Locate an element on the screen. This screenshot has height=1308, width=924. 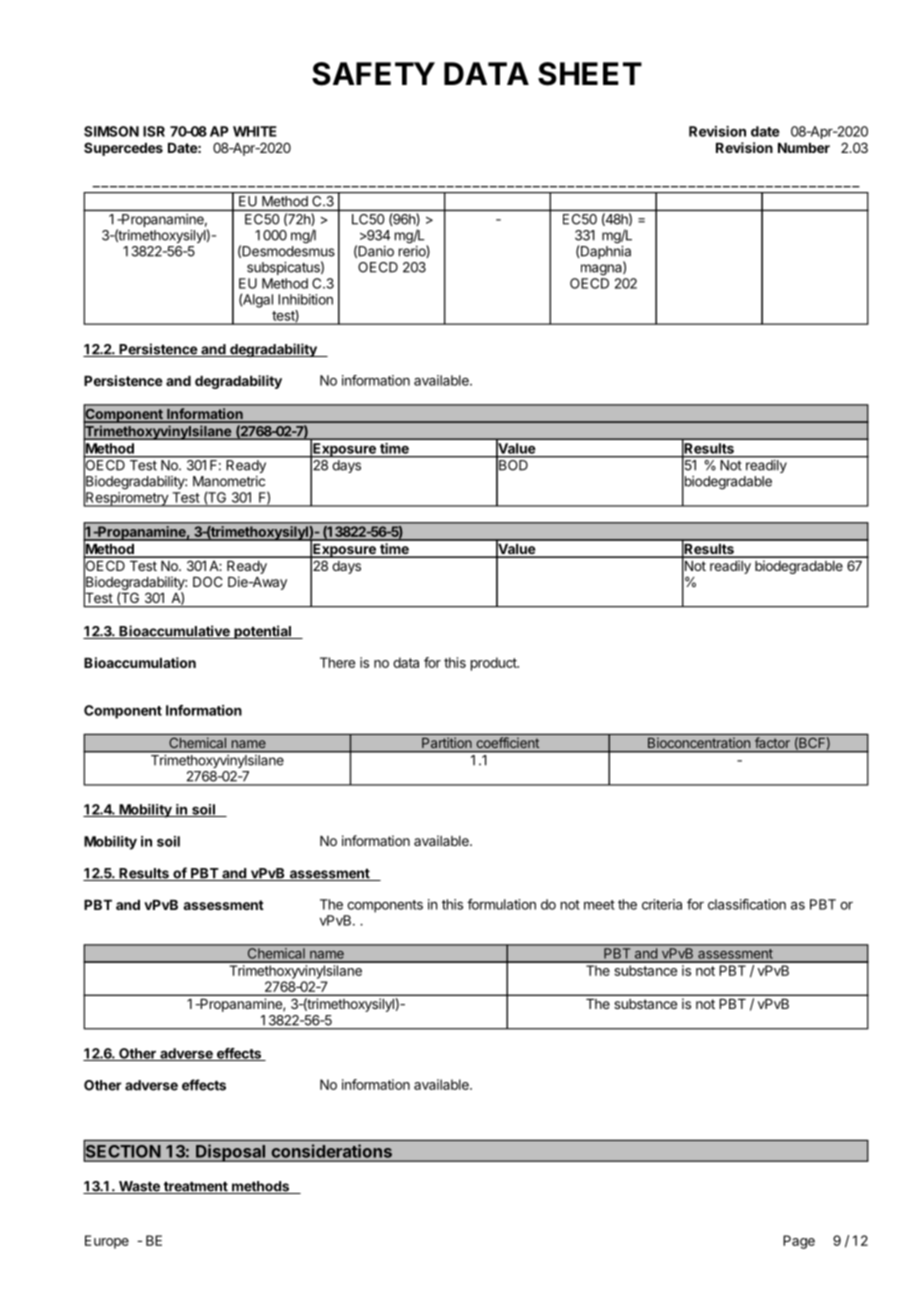
classification is located at coordinates (747, 904).
